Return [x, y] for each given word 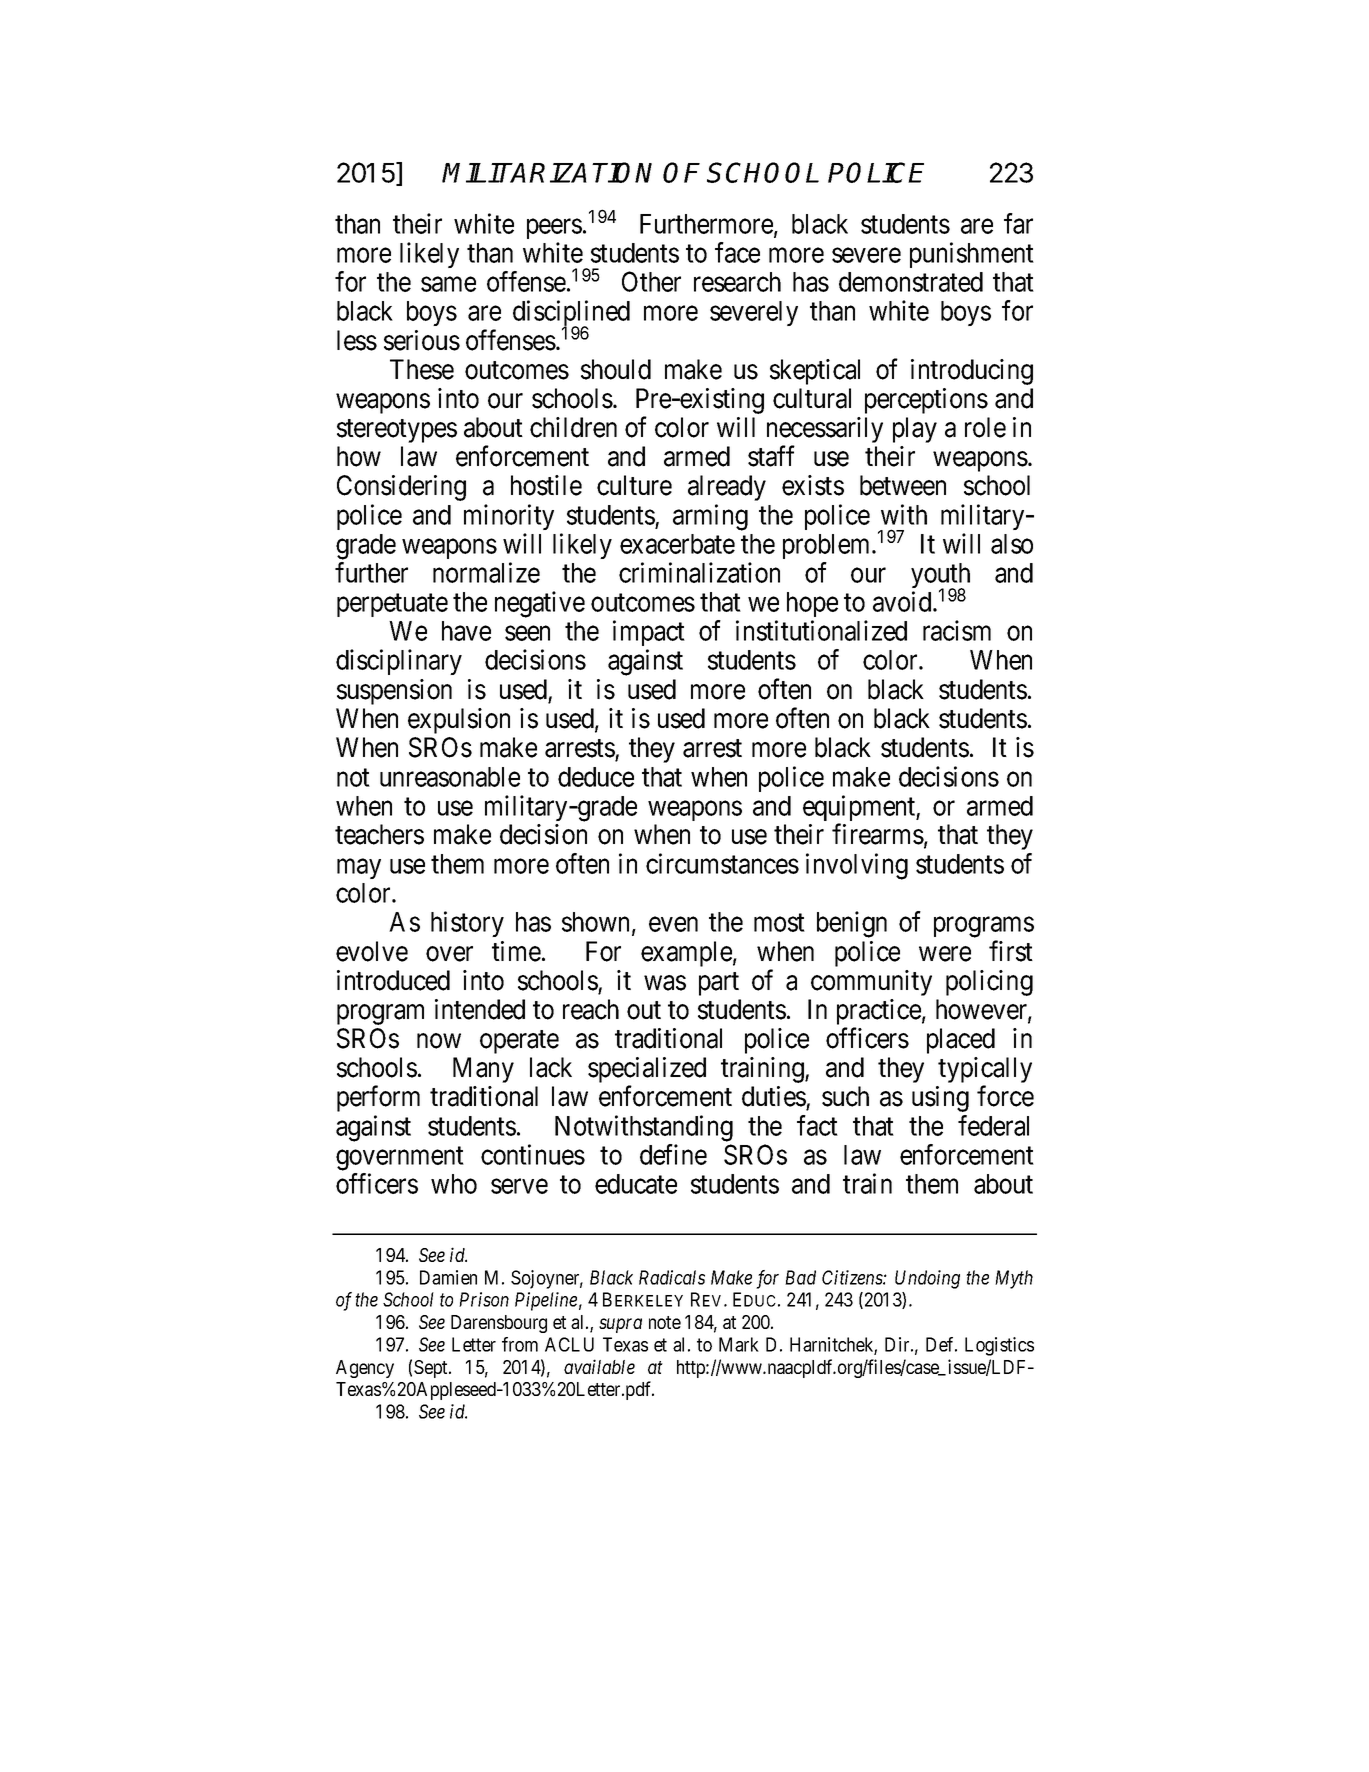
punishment [972, 255]
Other [651, 281]
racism [957, 630]
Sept [432, 1369]
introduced [393, 980]
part [719, 984]
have [466, 631]
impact [649, 633]
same [448, 284]
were [945, 954]
